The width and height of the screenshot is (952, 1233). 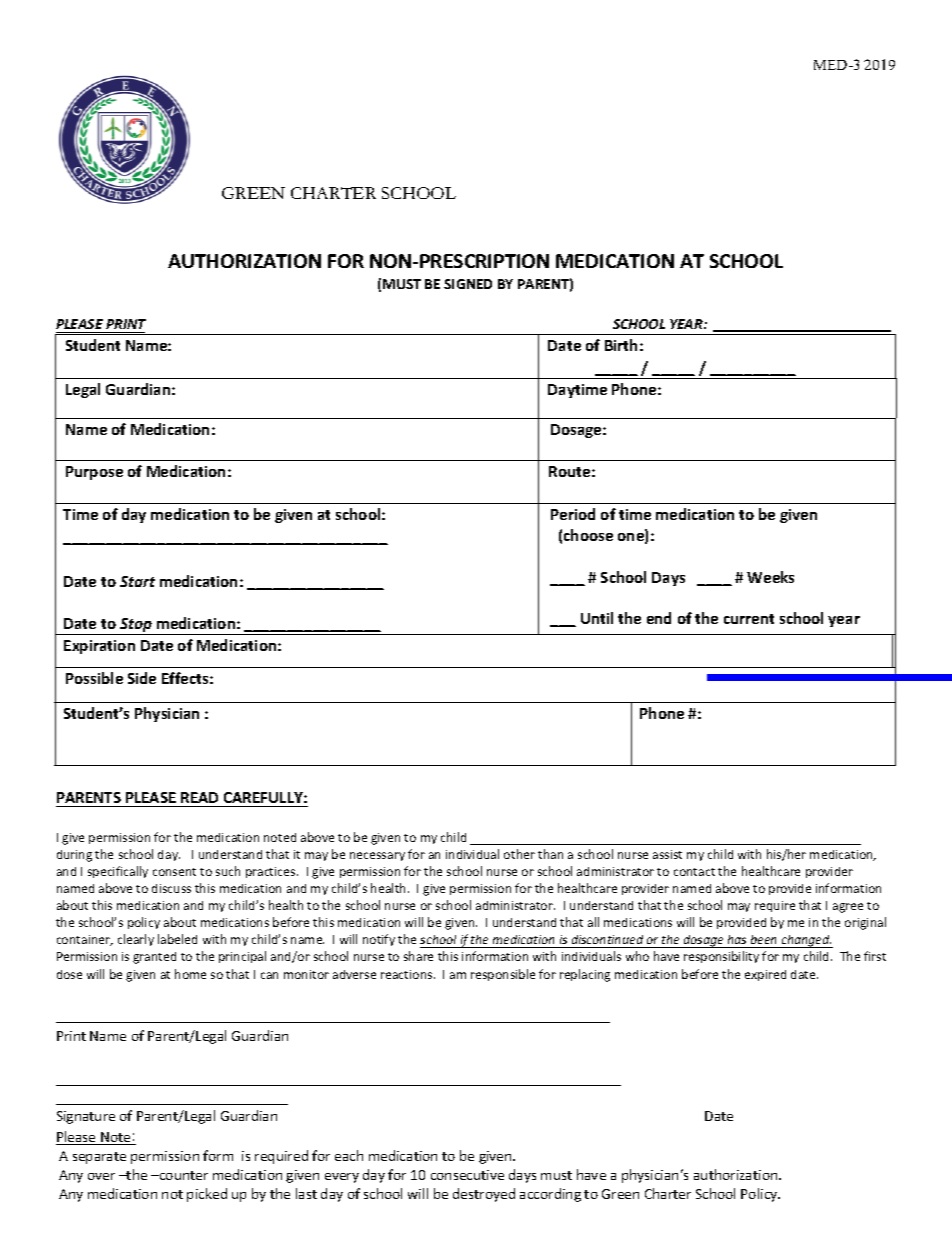 I want to click on Purpose, so click(x=94, y=473).
